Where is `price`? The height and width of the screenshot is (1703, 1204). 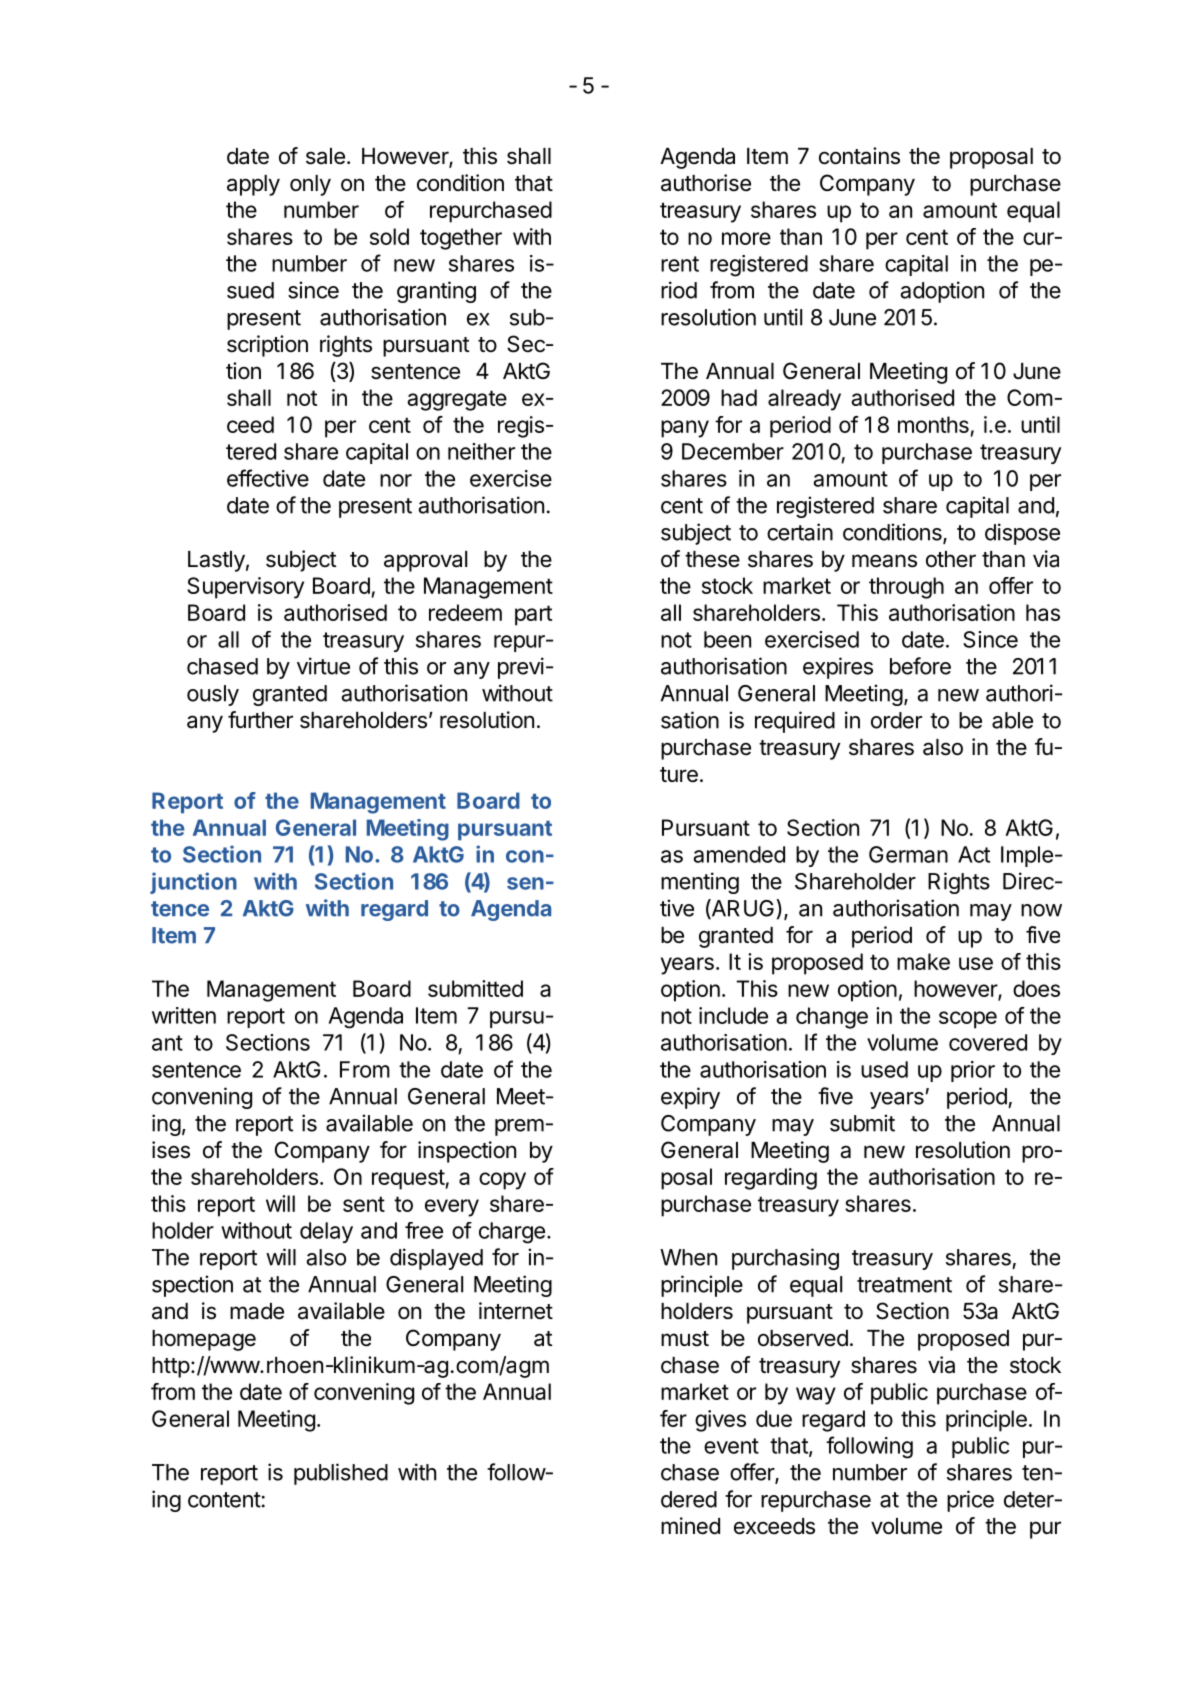
price is located at coordinates (970, 1501).
